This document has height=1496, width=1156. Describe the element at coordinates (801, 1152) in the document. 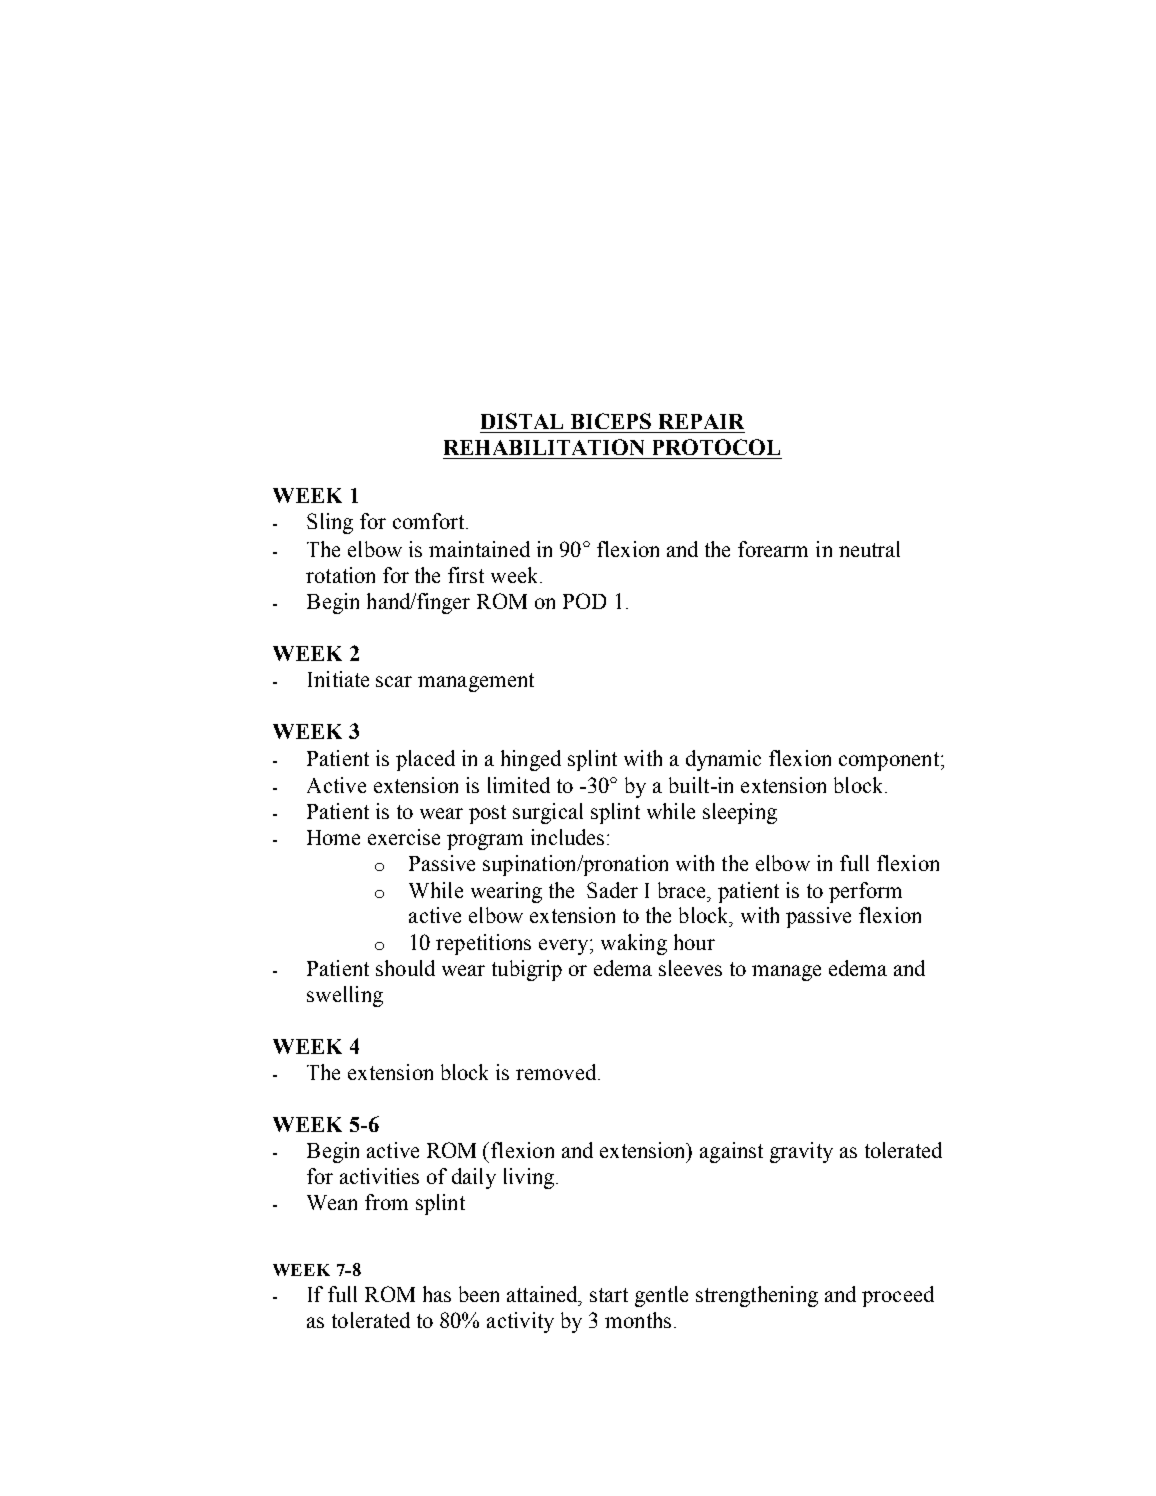

I see `gravity` at that location.
